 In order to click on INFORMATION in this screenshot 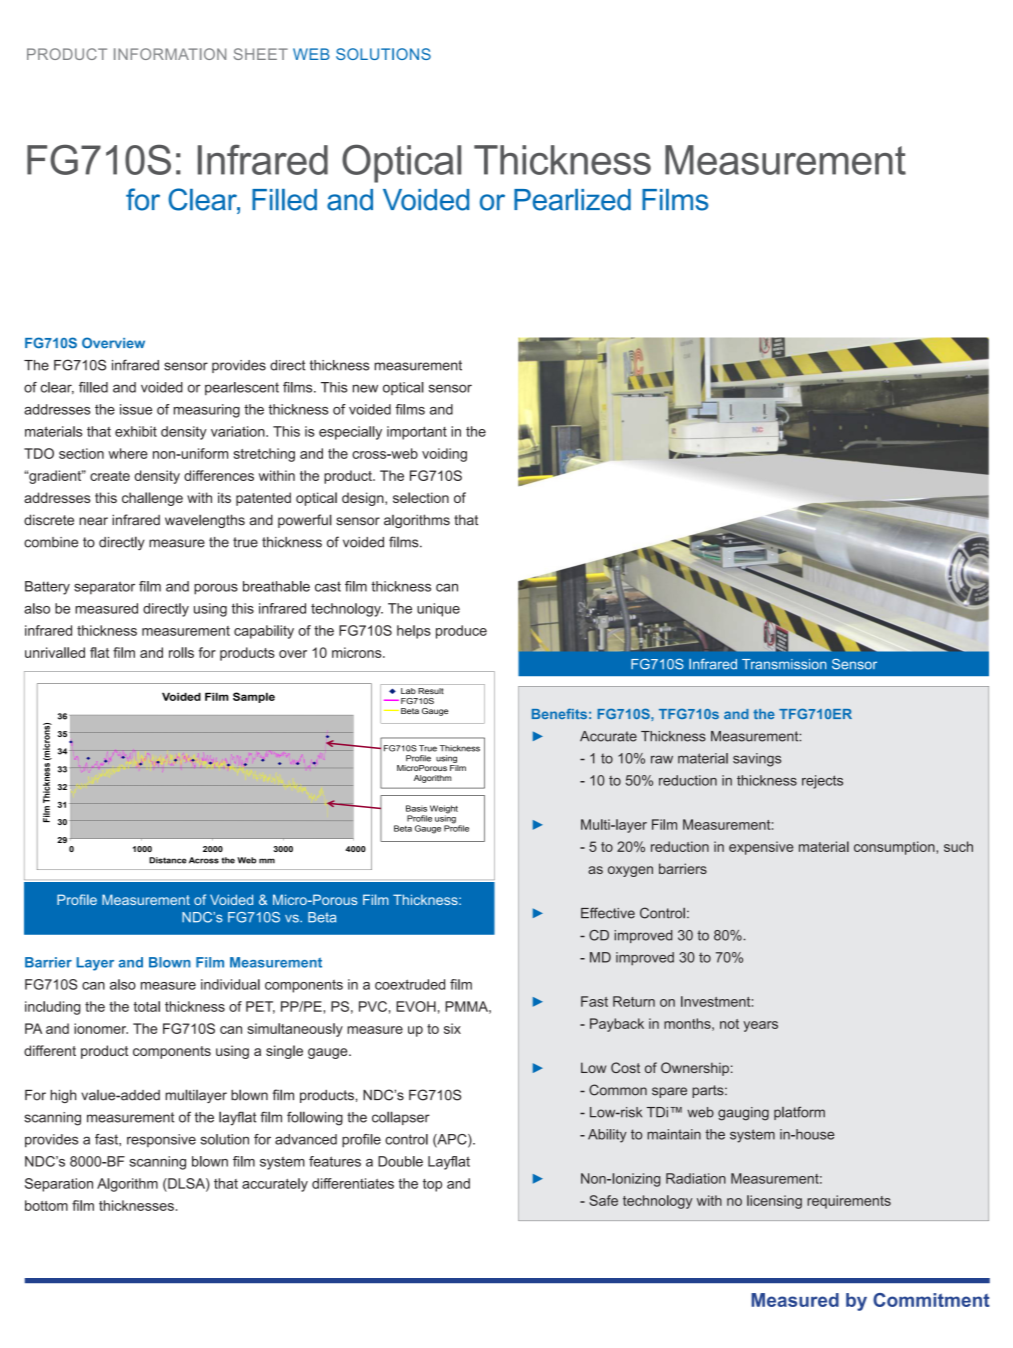, I will do `click(170, 54)`.
